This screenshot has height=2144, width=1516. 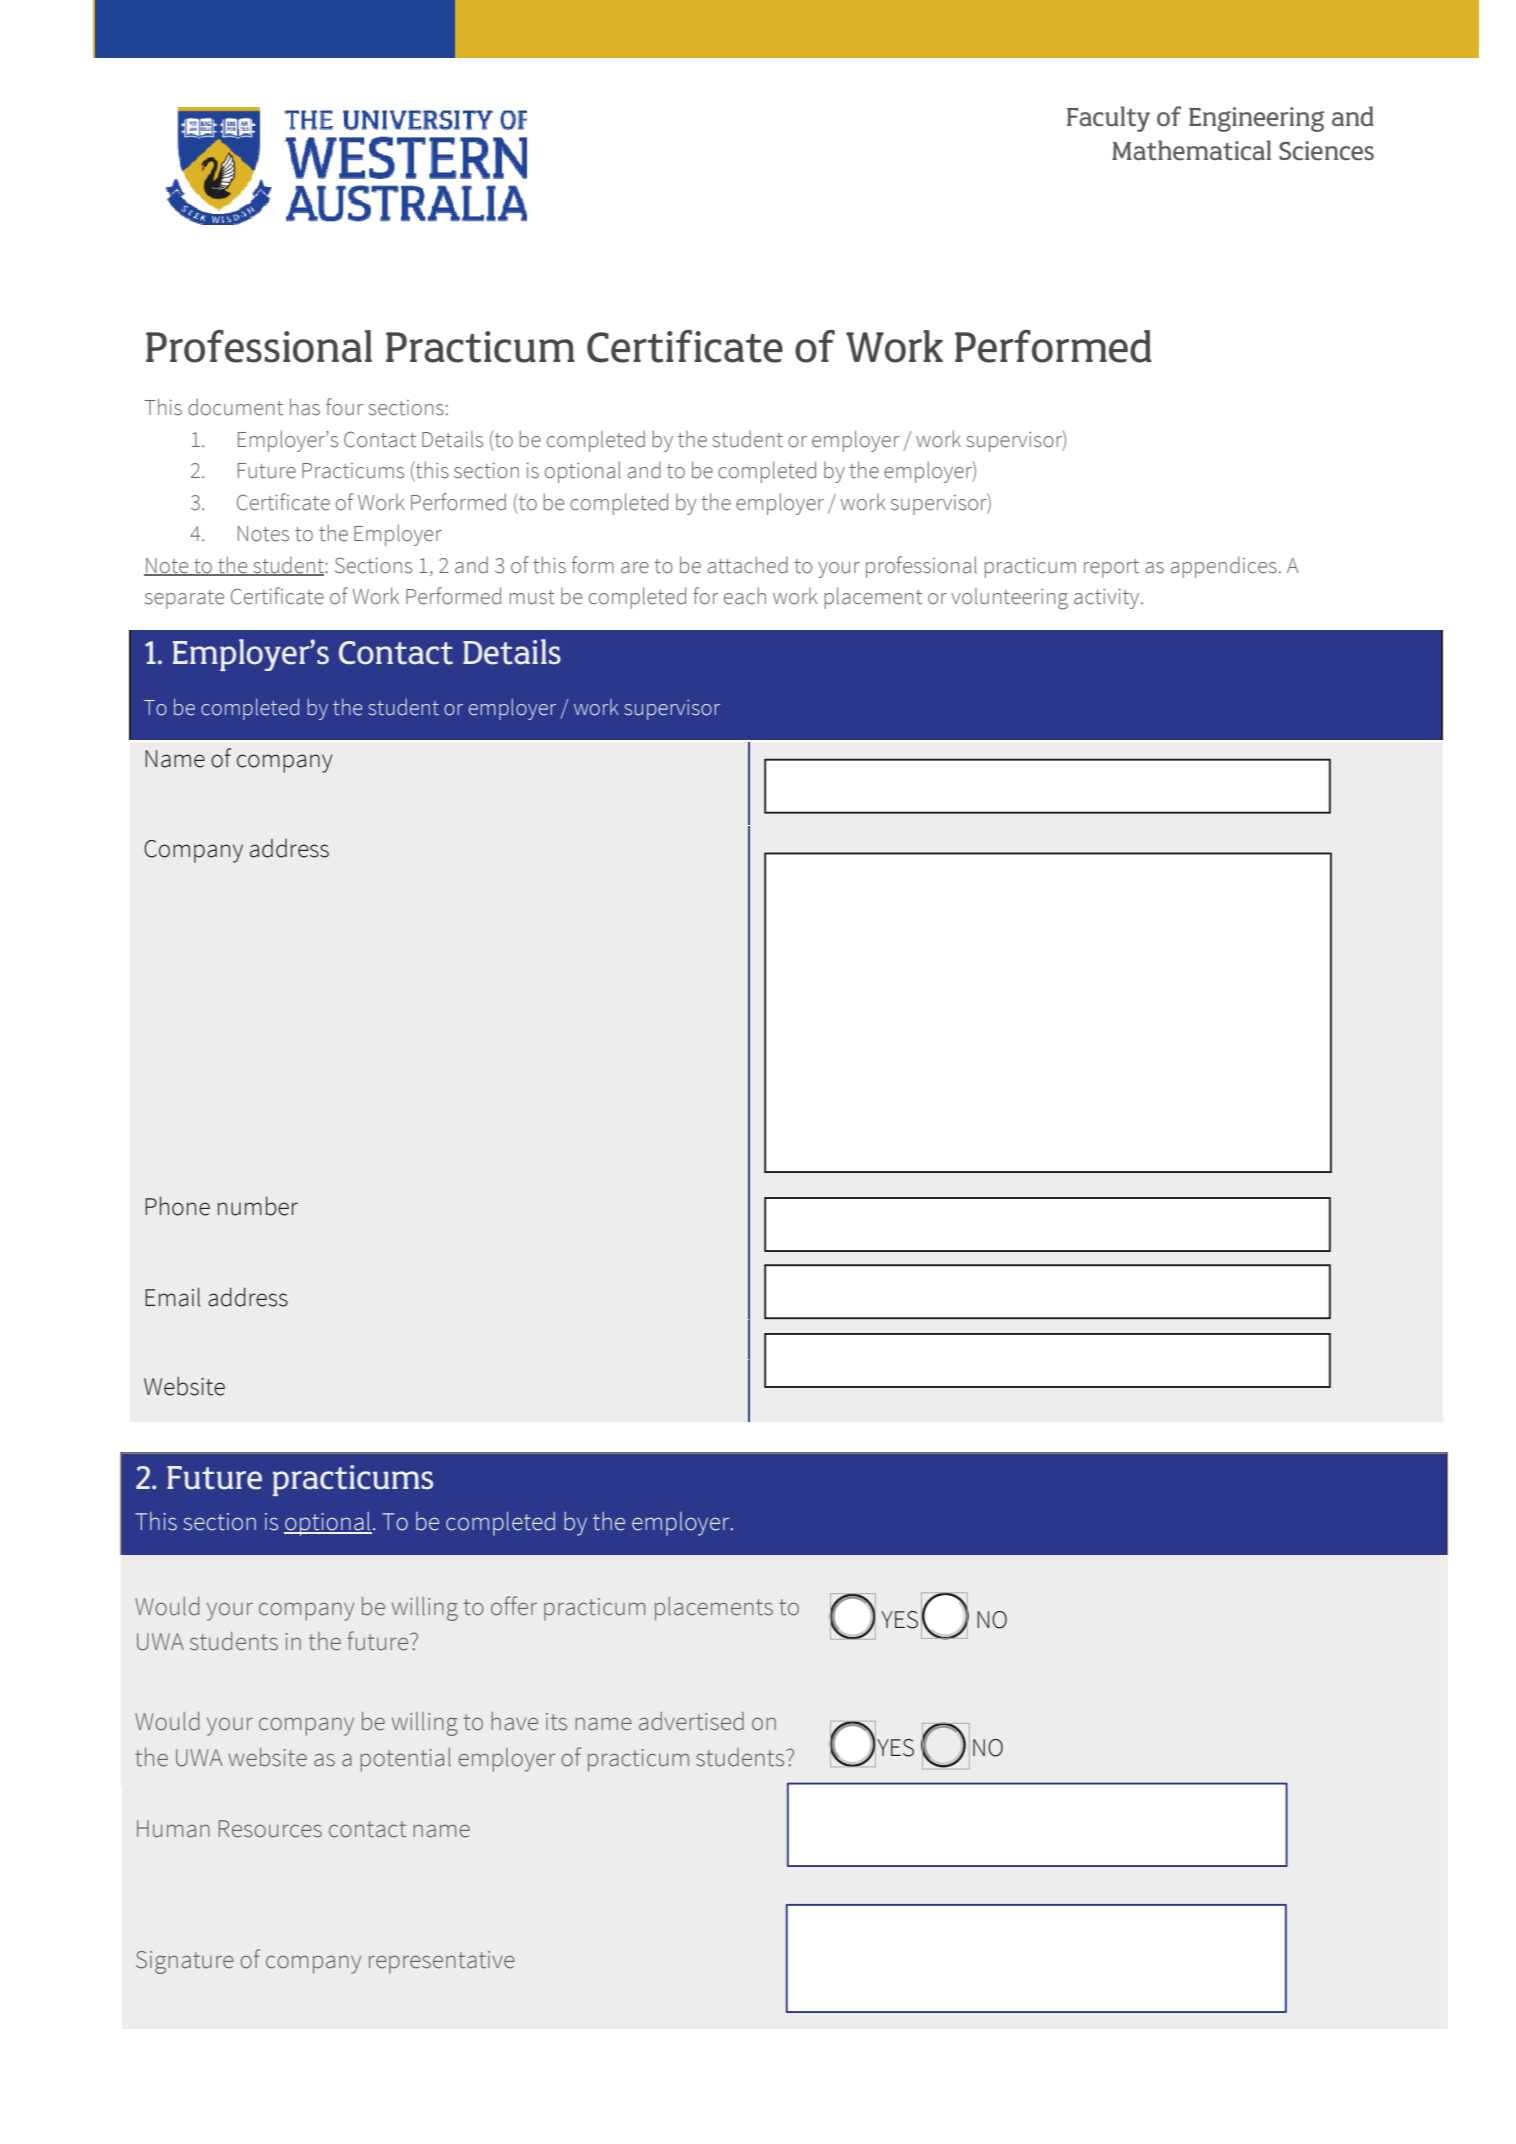 What do you see at coordinates (514, 1606) in the screenshot?
I see `offer` at bounding box center [514, 1606].
